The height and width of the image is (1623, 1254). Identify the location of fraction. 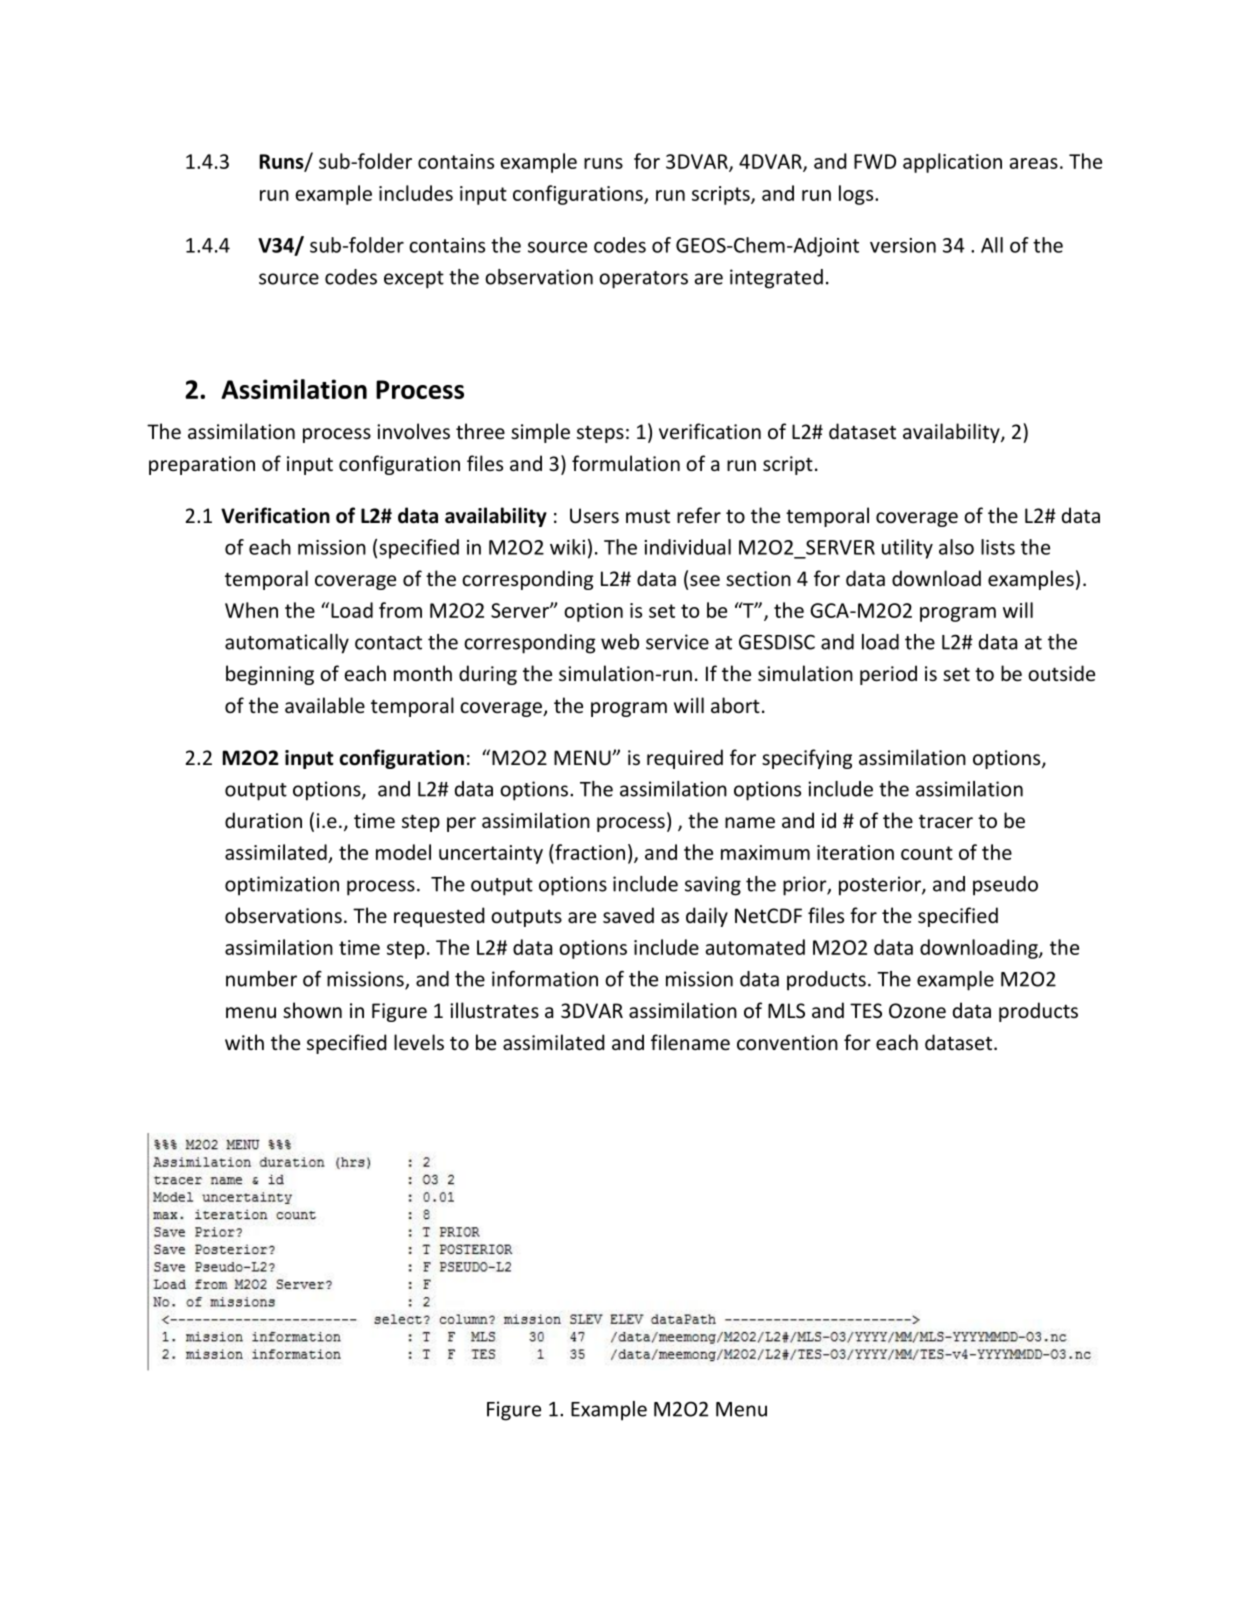
(589, 852).
